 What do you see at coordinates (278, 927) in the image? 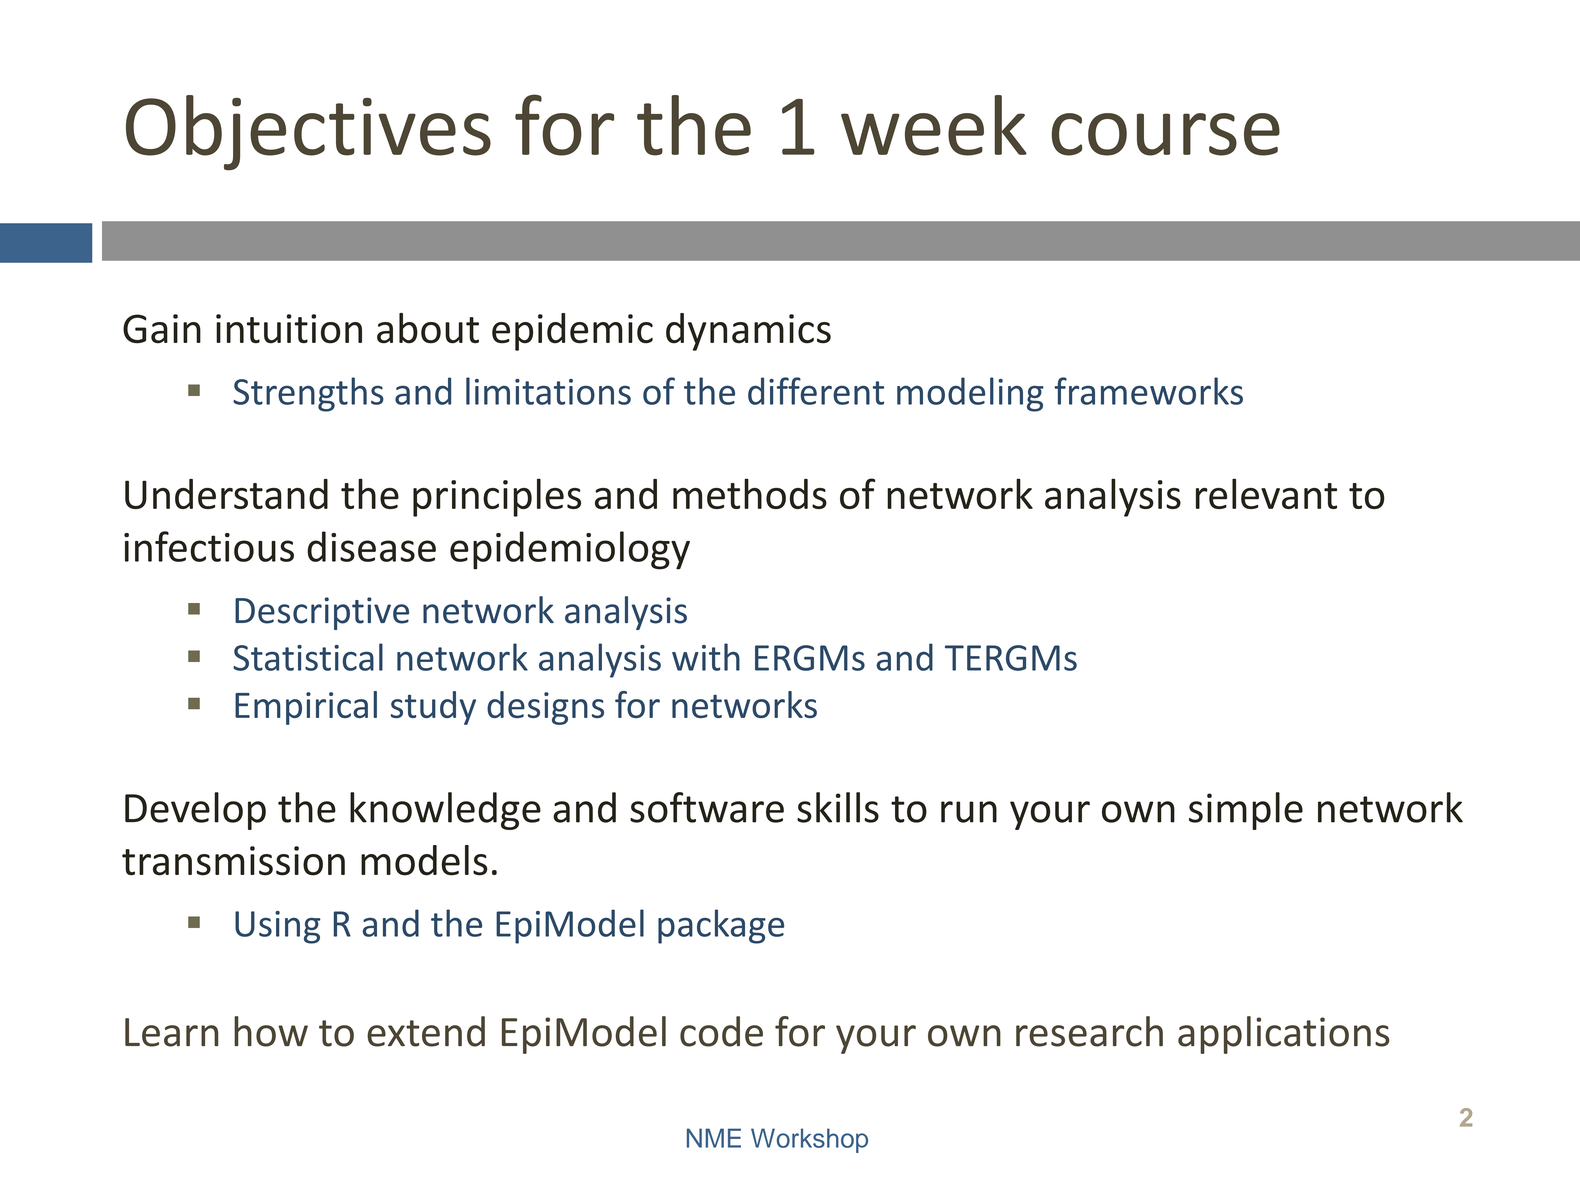
I see `Using` at bounding box center [278, 927].
